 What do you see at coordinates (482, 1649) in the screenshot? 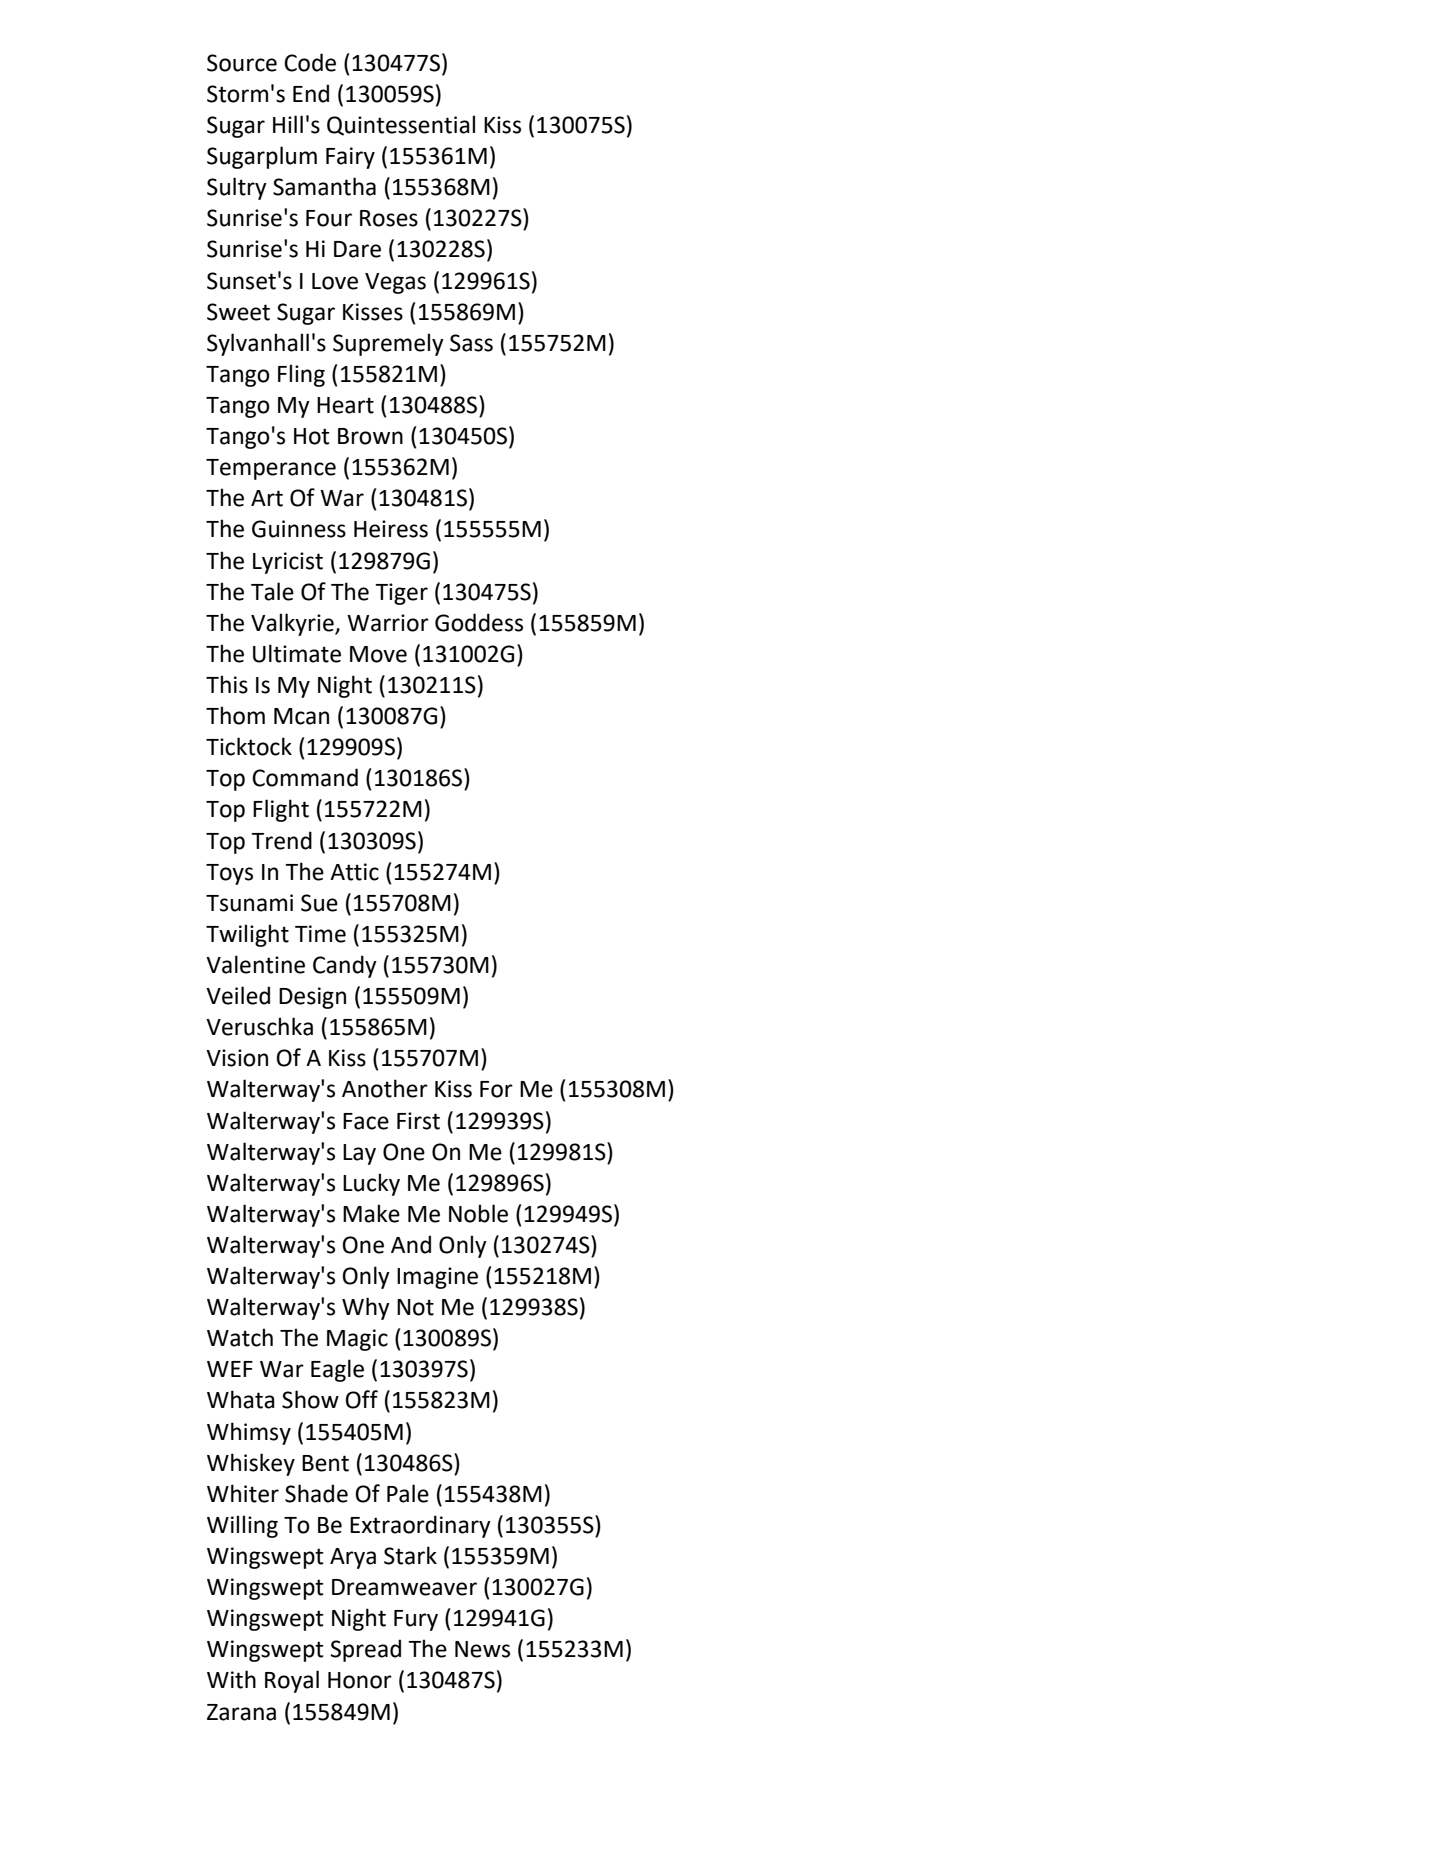
I see `News` at bounding box center [482, 1649].
